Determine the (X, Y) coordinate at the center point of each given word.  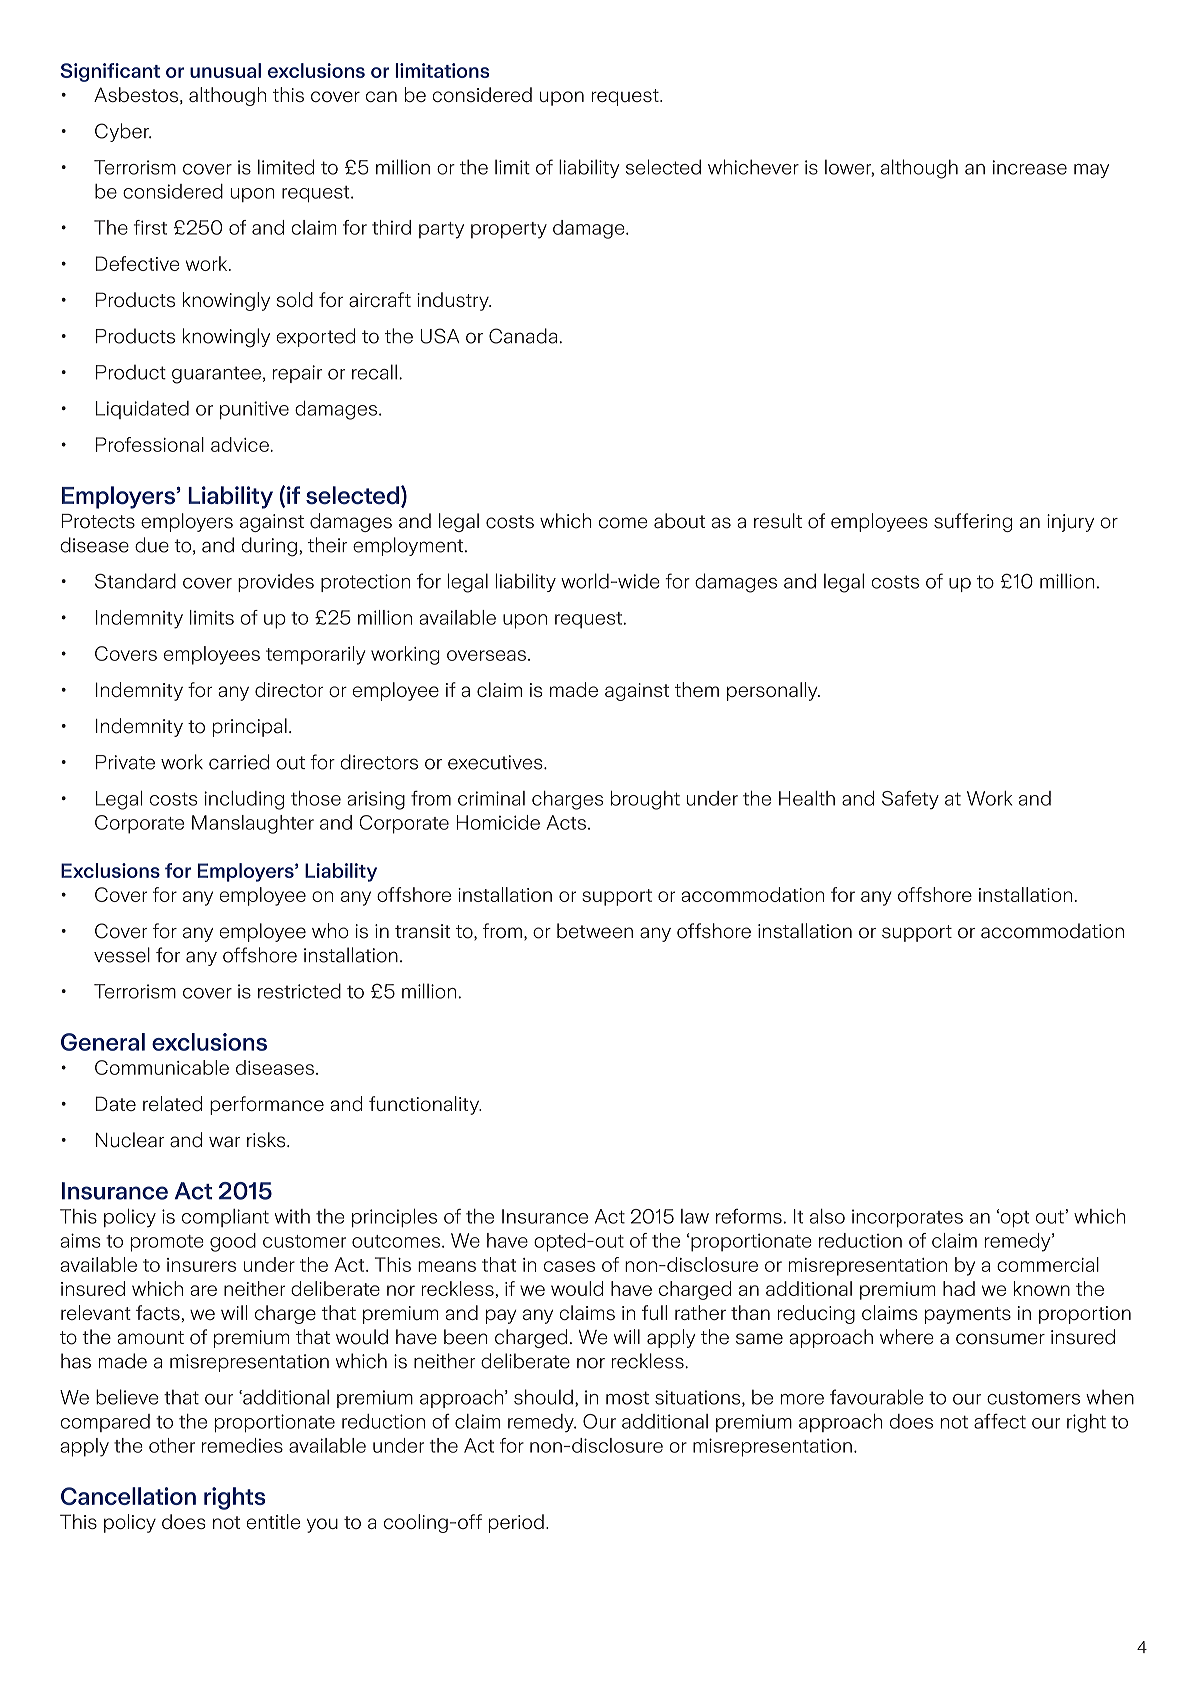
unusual (225, 70)
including (244, 800)
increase (1030, 167)
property (509, 230)
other (172, 1445)
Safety (910, 800)
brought (645, 800)
